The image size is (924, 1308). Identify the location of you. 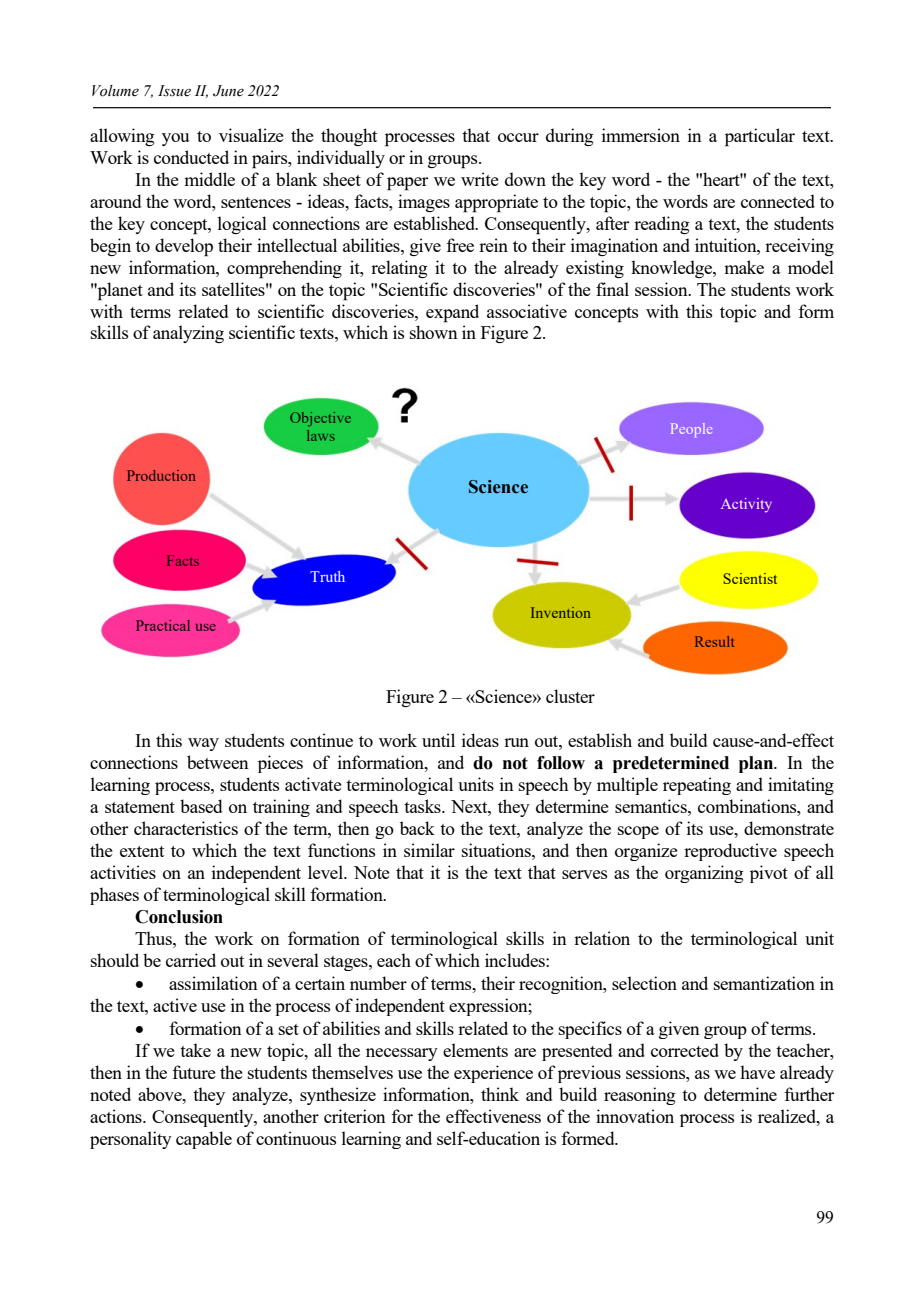
(175, 139).
